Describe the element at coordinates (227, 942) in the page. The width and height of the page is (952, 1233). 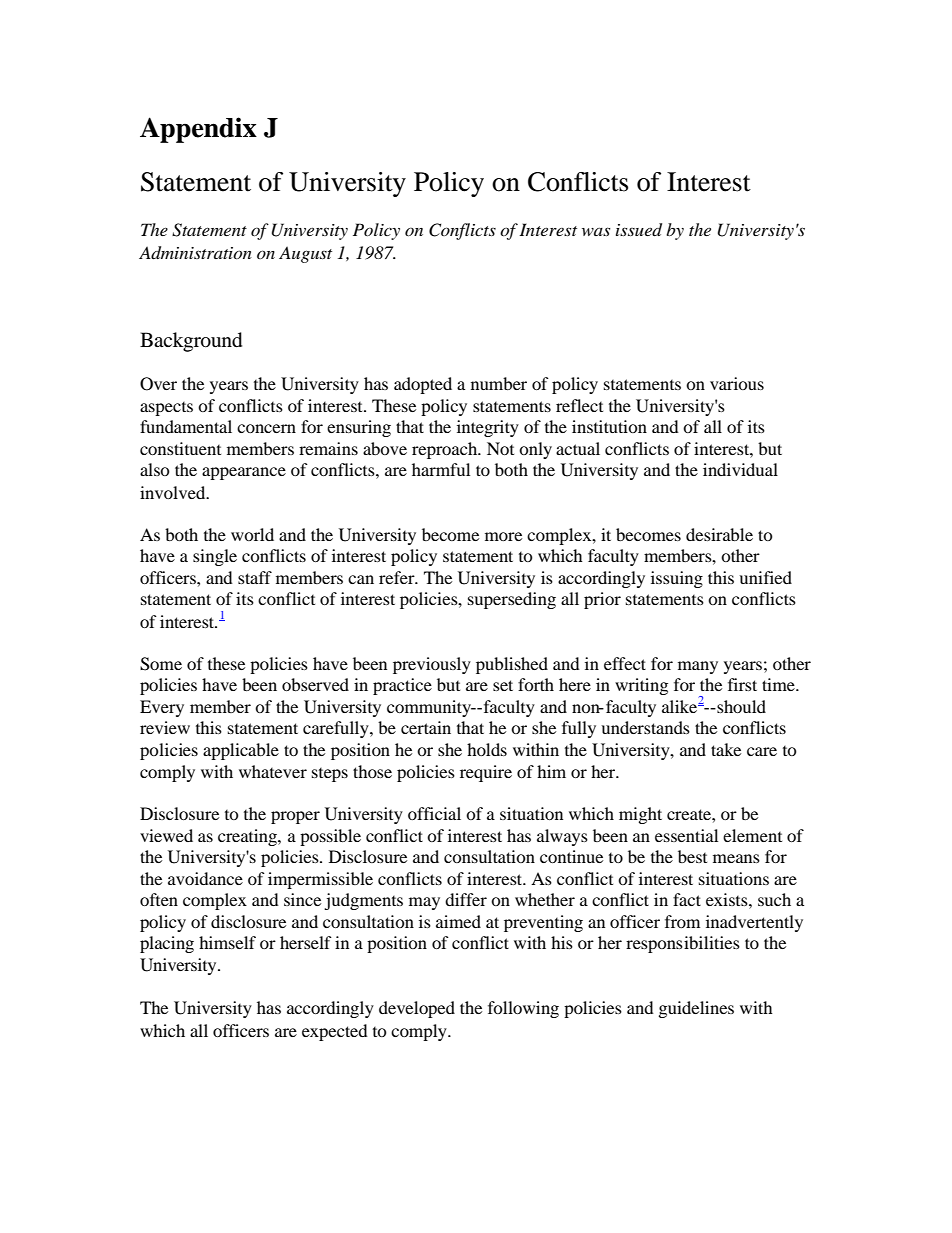
I see `himself` at that location.
